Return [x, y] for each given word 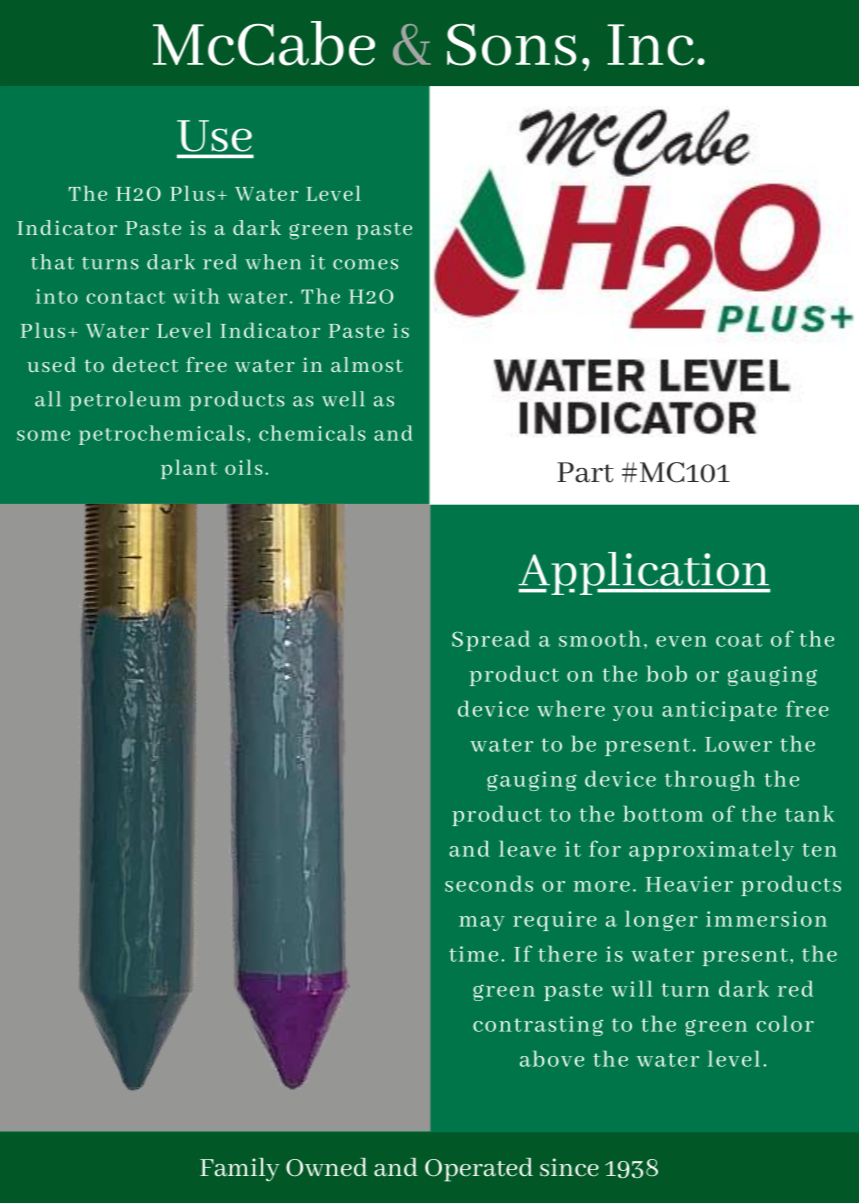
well [343, 399]
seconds [489, 883]
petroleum [125, 401]
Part [585, 472]
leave [527, 848]
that [52, 262]
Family [240, 1170]
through [710, 780]
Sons [511, 44]
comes [365, 264]
